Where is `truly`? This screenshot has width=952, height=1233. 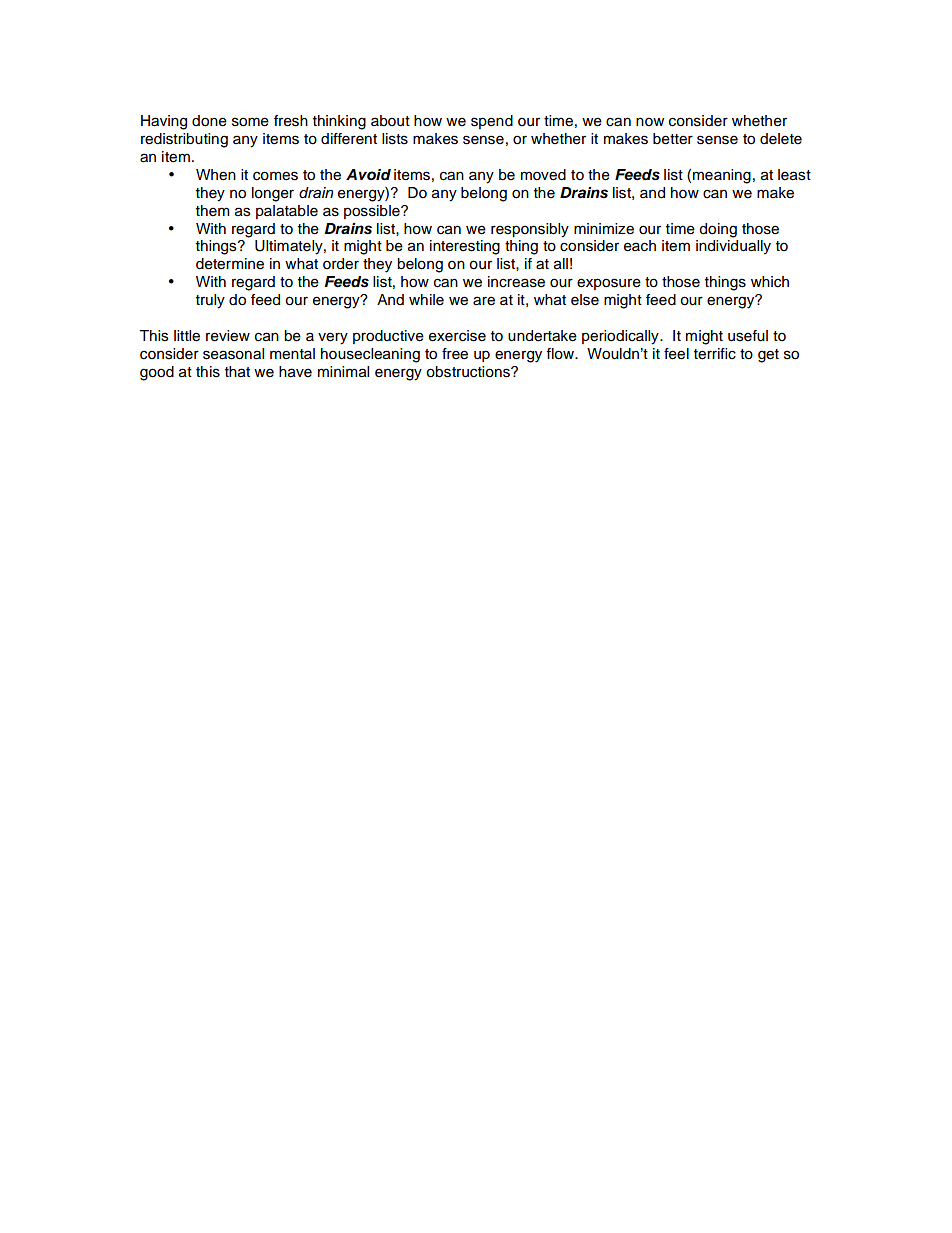
truly is located at coordinates (210, 301).
